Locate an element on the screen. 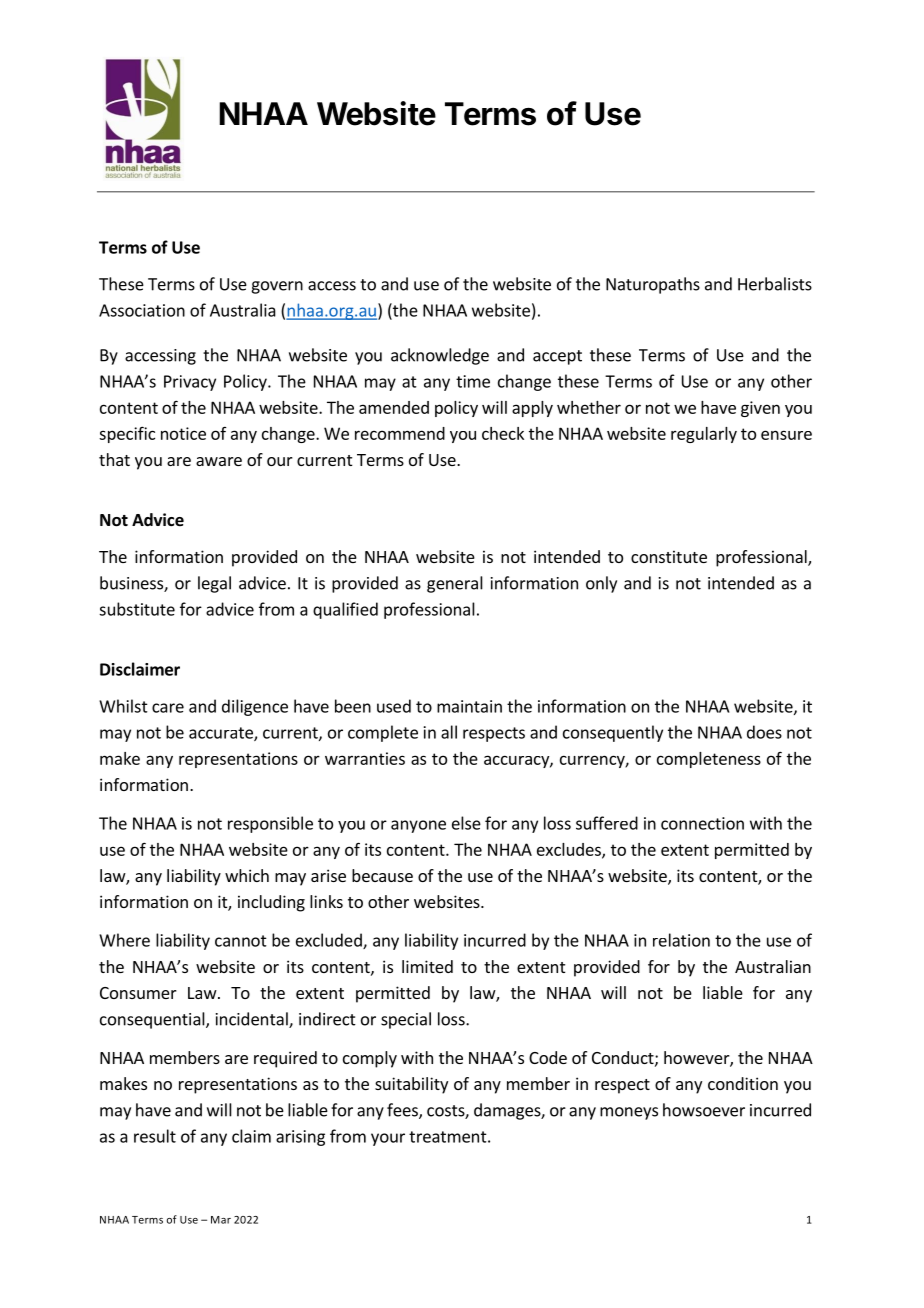  howsoever is located at coordinates (704, 1110).
